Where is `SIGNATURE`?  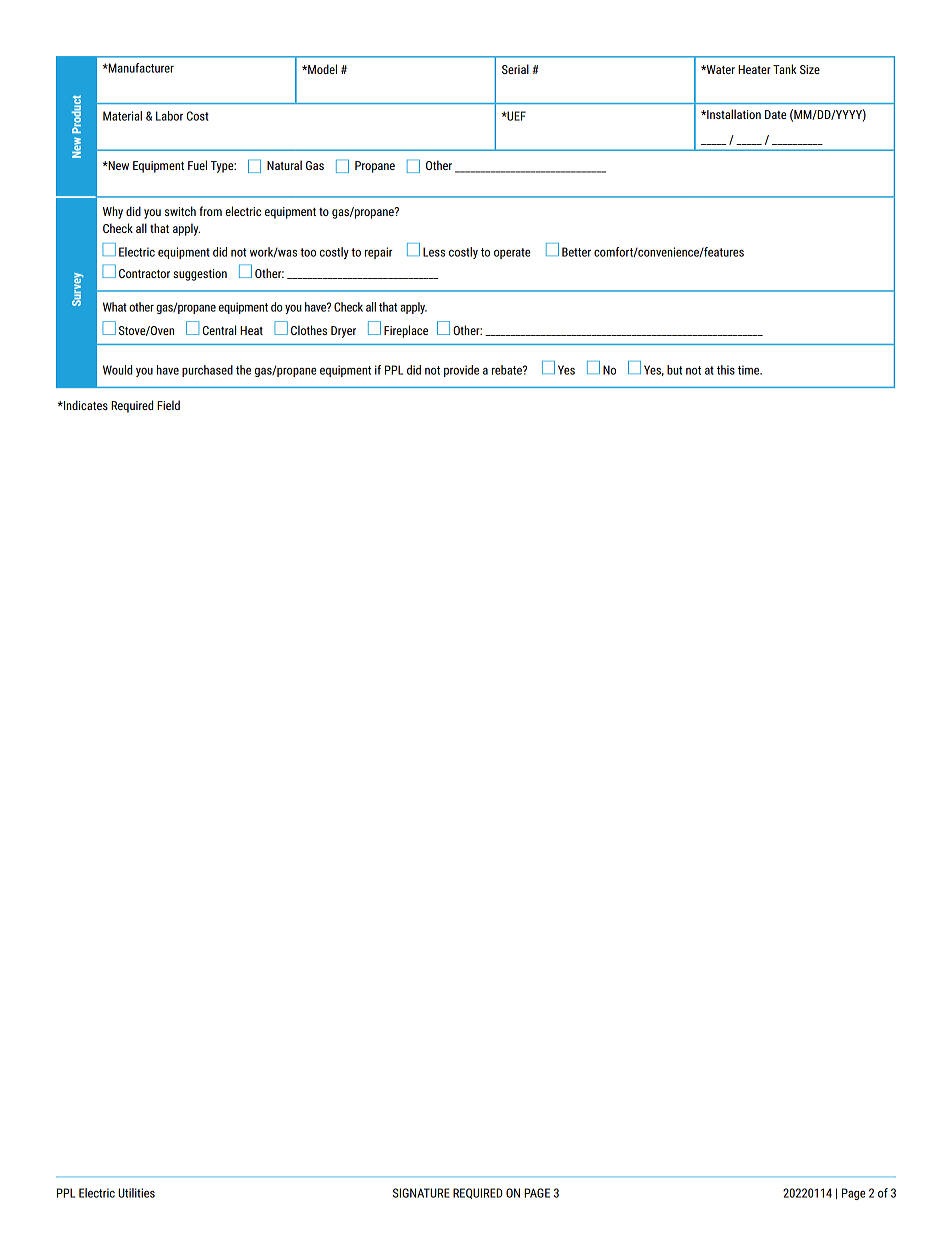
SIGNATURE is located at coordinates (421, 1193).
